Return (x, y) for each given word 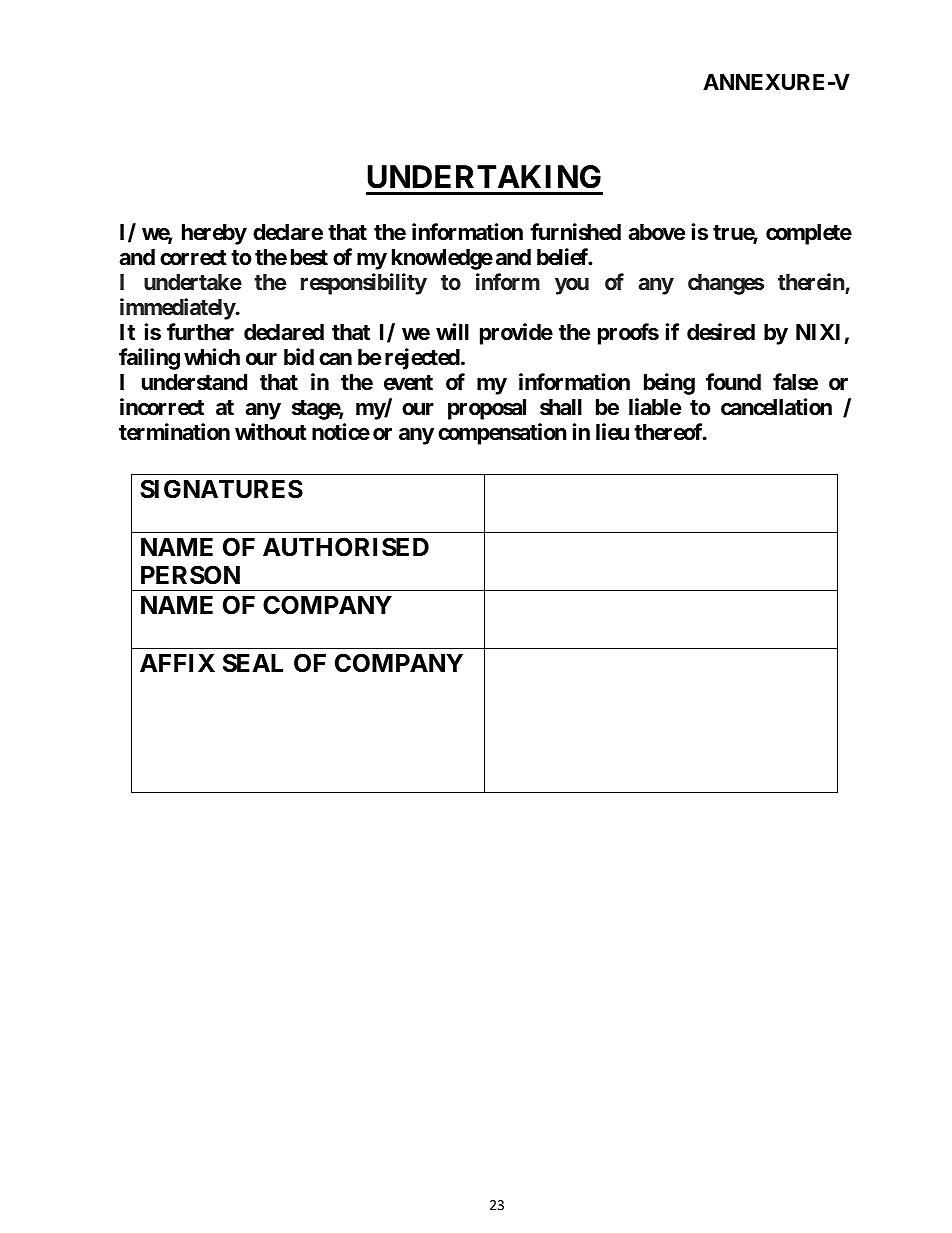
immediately (178, 309)
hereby (214, 234)
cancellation (776, 407)
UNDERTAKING (484, 177)
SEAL (253, 663)
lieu (612, 431)
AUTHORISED (346, 547)
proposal (487, 409)
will (452, 331)
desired (721, 332)
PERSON (190, 575)
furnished (575, 232)
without (271, 431)
